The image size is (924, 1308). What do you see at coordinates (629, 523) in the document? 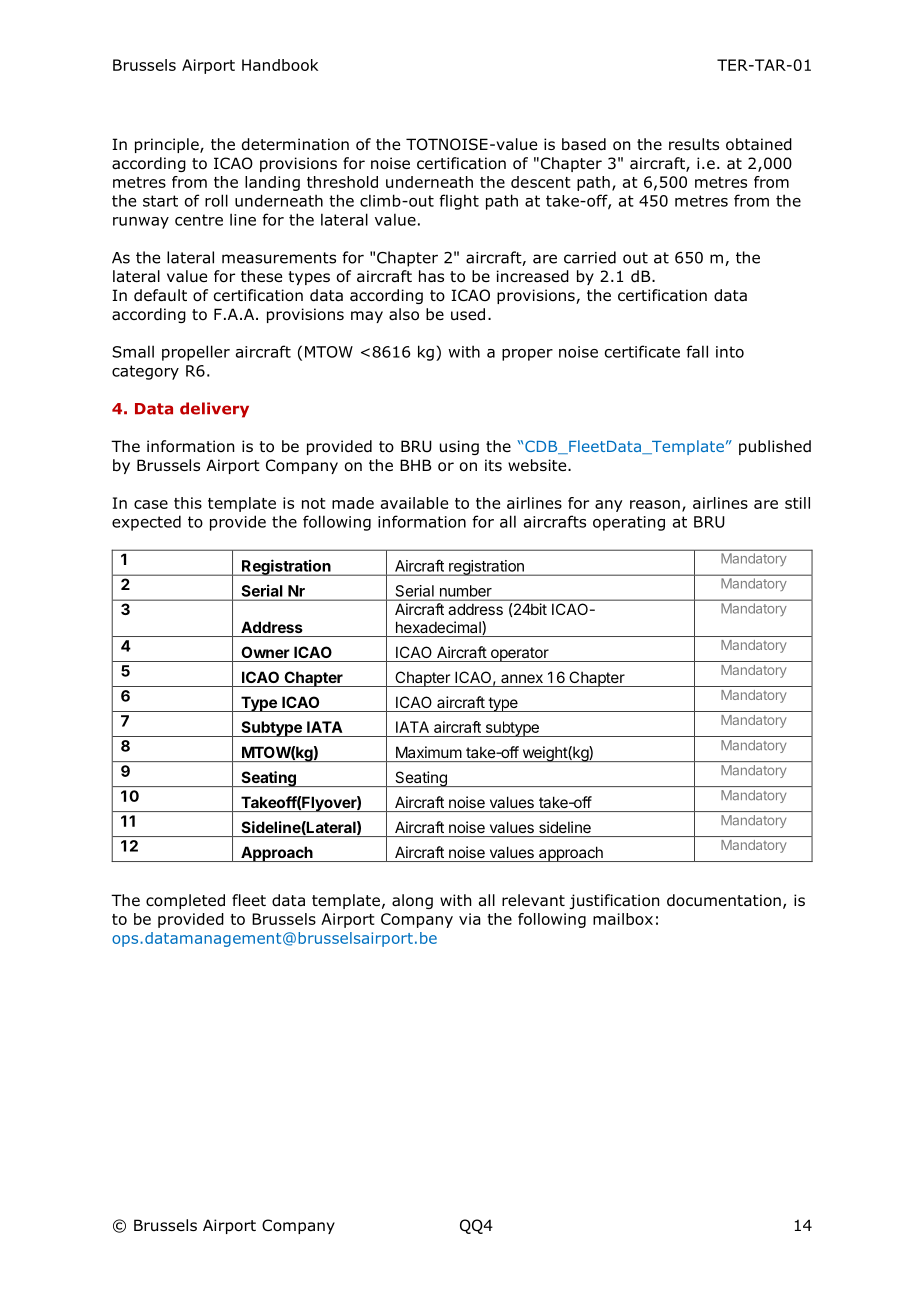
I see `operating` at bounding box center [629, 523].
